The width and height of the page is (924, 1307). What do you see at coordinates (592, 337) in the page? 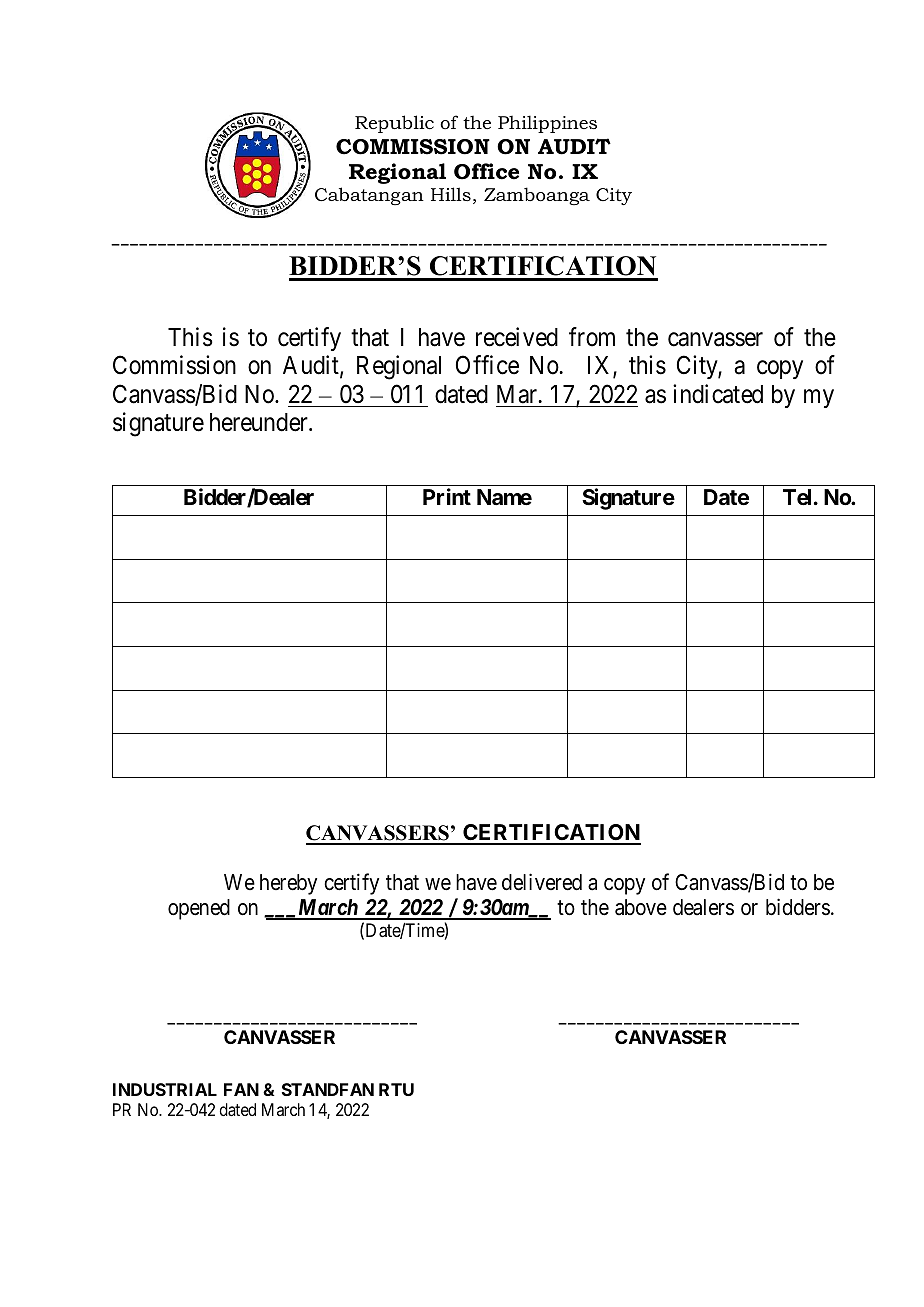
I see `from` at bounding box center [592, 337].
